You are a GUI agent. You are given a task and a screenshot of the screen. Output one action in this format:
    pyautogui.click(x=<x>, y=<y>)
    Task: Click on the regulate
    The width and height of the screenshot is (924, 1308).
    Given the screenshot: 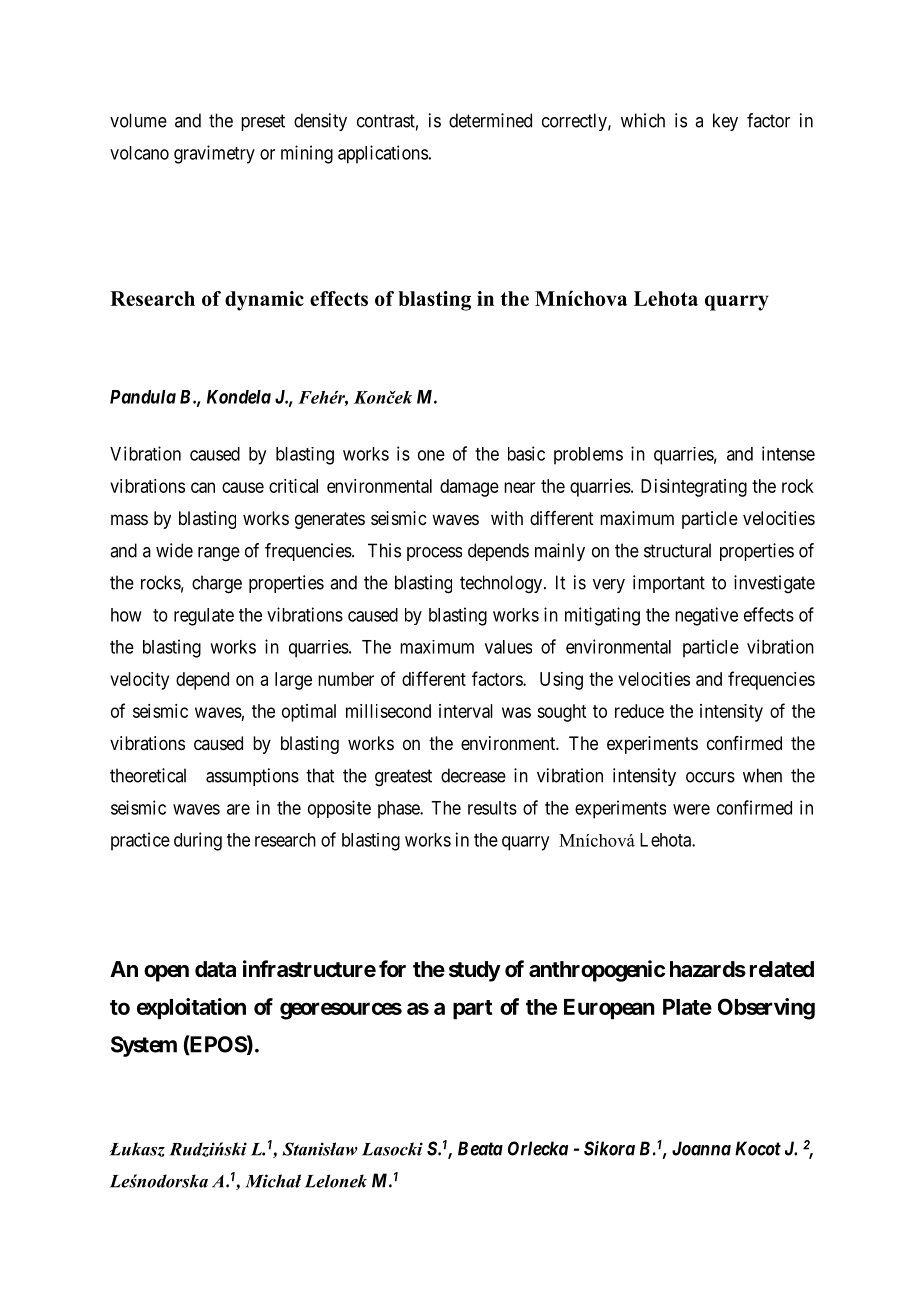 What is the action you would take?
    pyautogui.click(x=204, y=617)
